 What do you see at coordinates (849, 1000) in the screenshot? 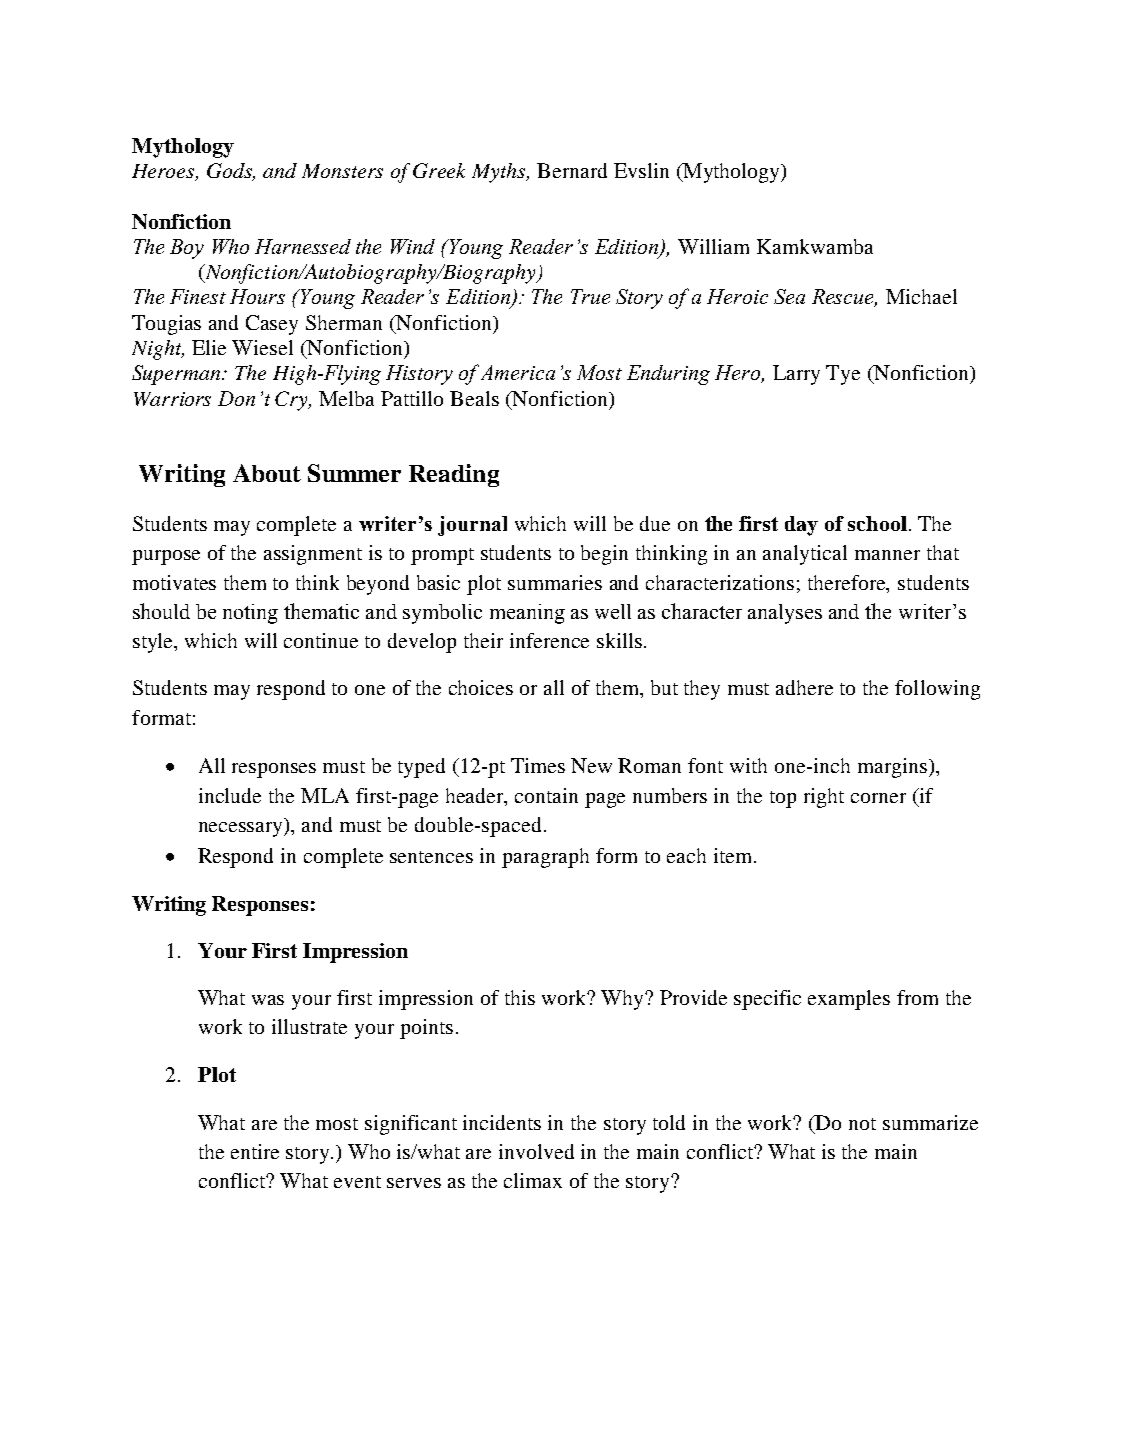
I see `examples` at bounding box center [849, 1000].
